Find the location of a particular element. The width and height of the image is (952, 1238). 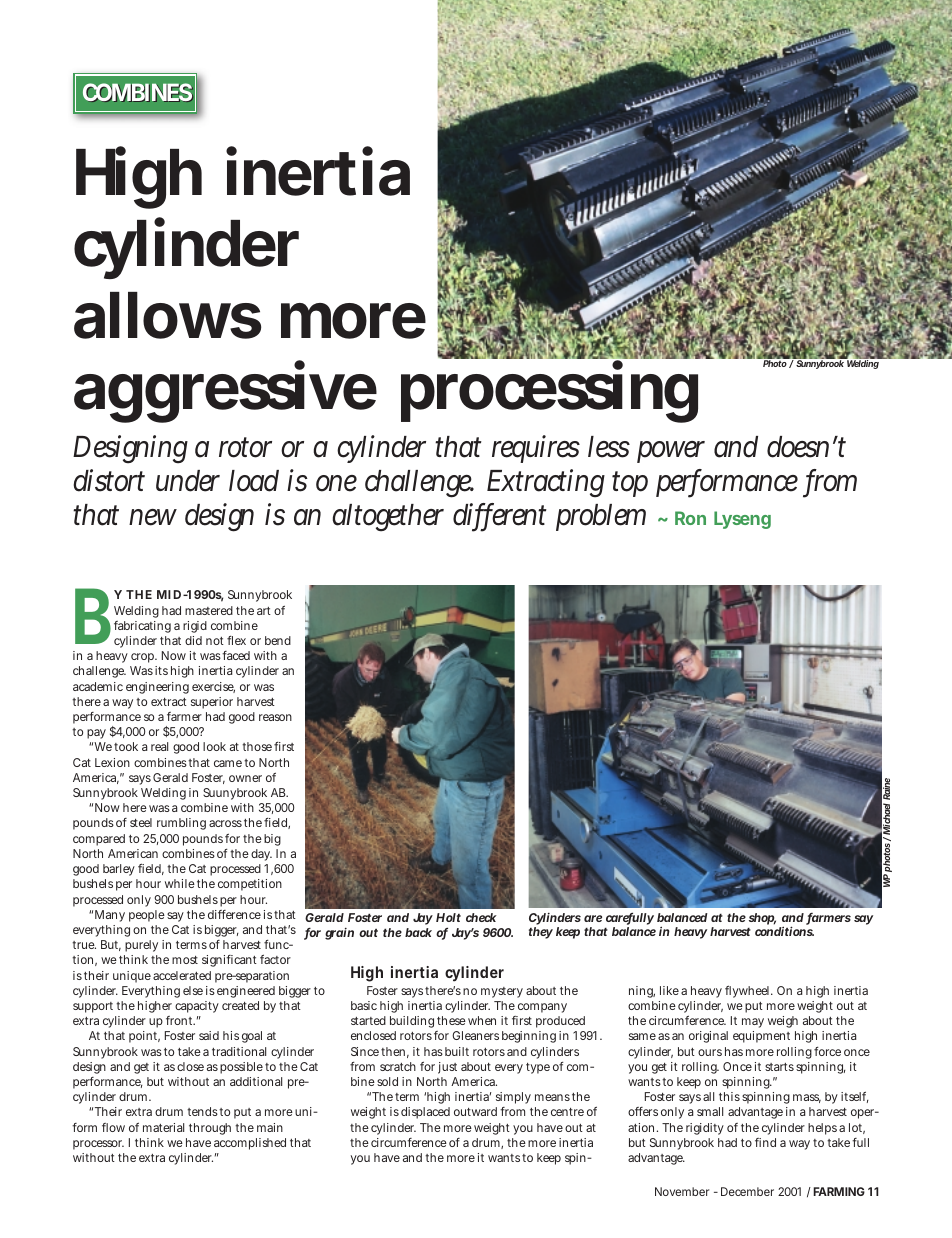

rumbling is located at coordinates (181, 824).
